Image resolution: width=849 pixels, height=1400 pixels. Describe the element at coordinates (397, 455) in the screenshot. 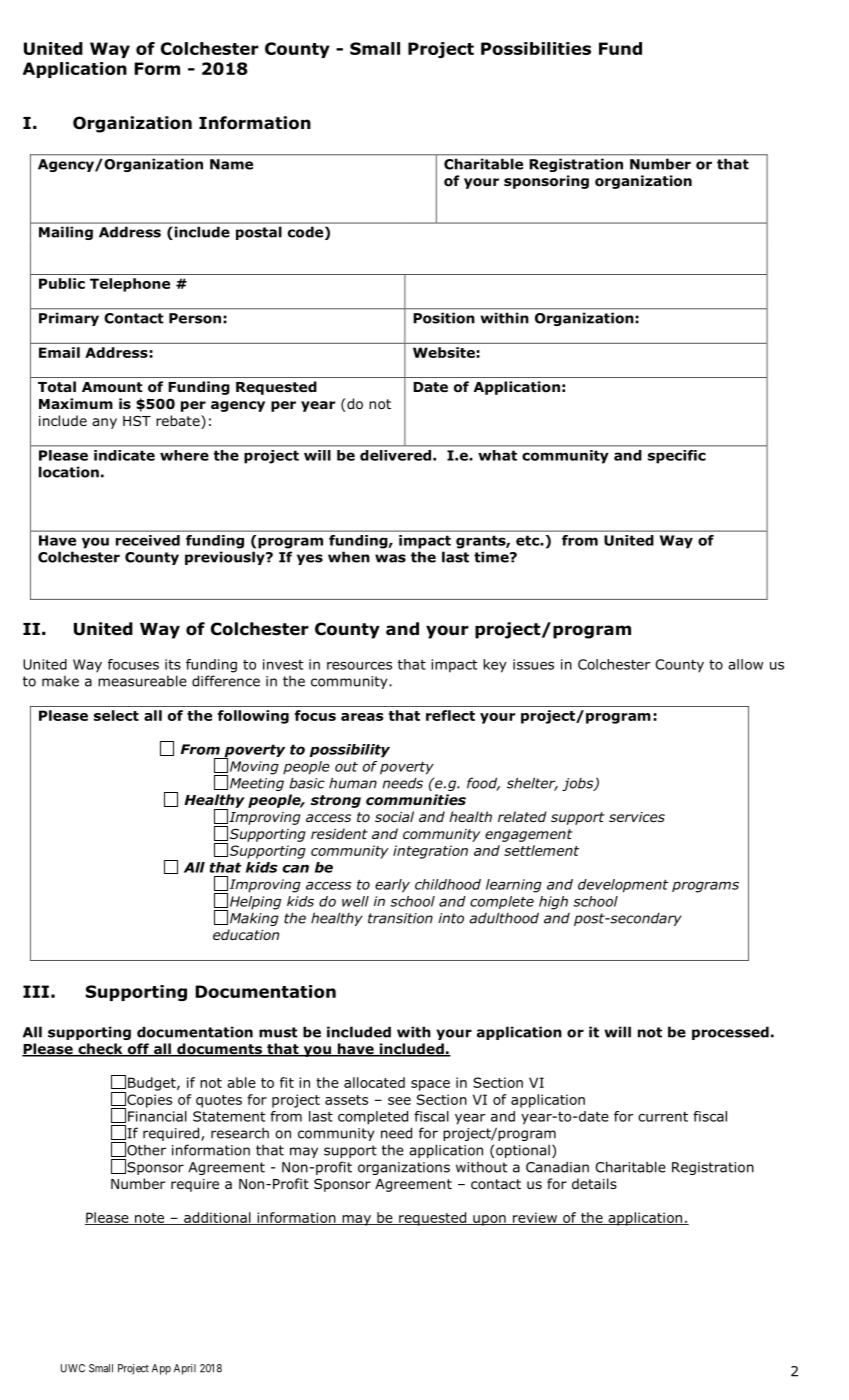

I see `delivered` at that location.
